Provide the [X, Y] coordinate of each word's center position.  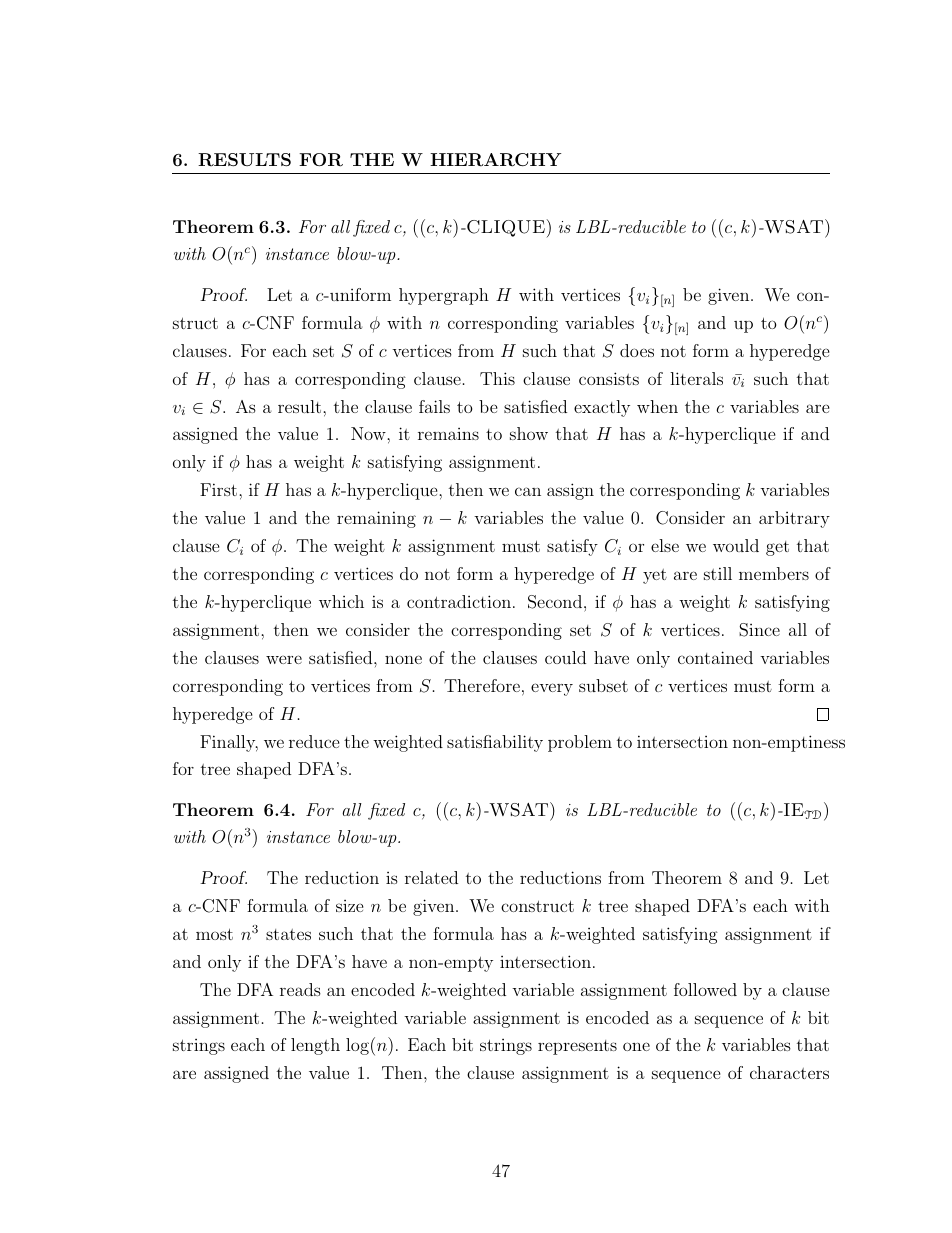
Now [369, 433]
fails [434, 406]
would [736, 545]
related [431, 877]
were [284, 659]
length [315, 1046]
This [497, 378]
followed [705, 989]
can [528, 491]
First [218, 489]
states [288, 934]
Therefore [482, 685]
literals [696, 378]
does [637, 350]
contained [715, 657]
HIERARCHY [495, 160]
